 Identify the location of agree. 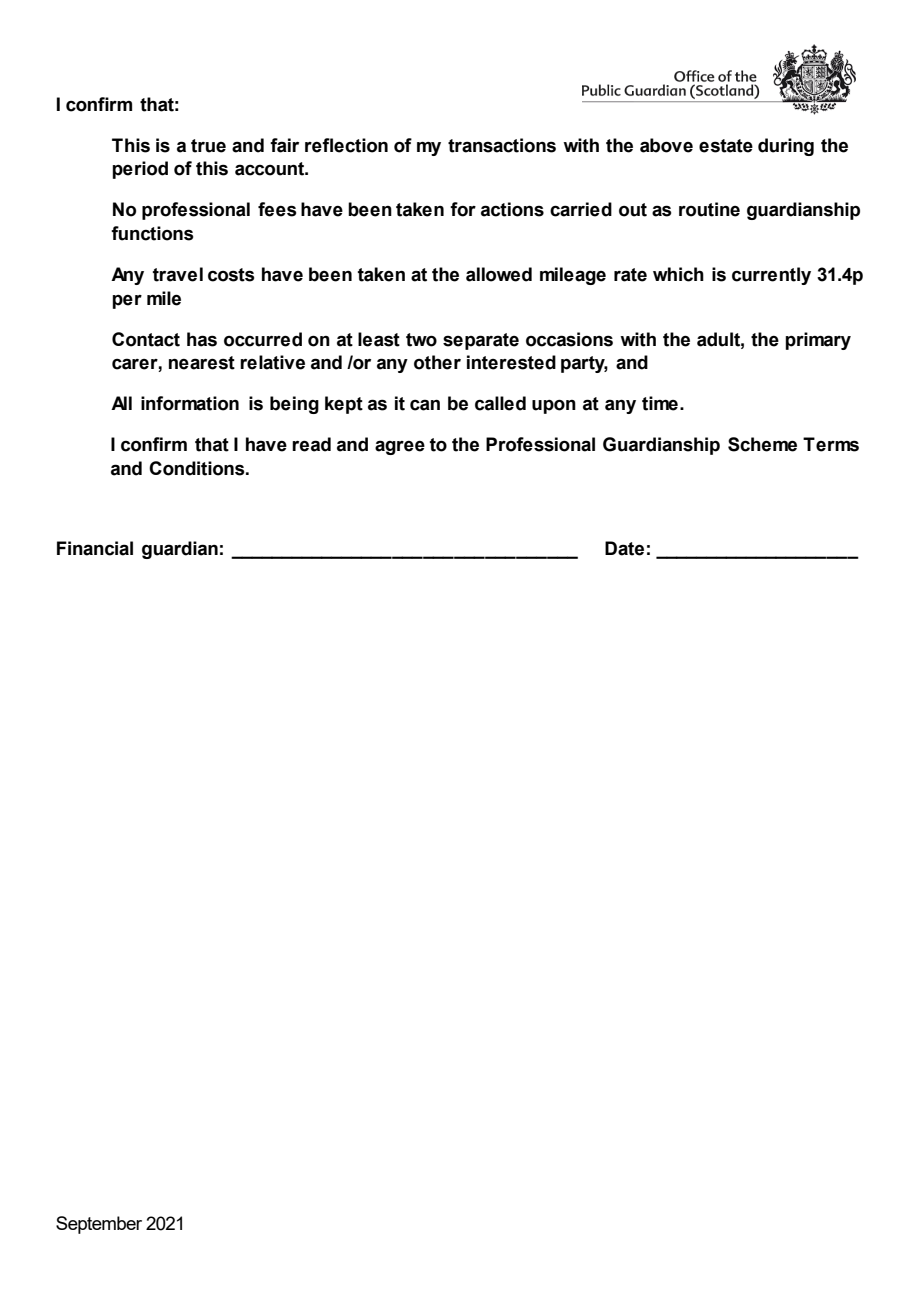
(400, 447).
